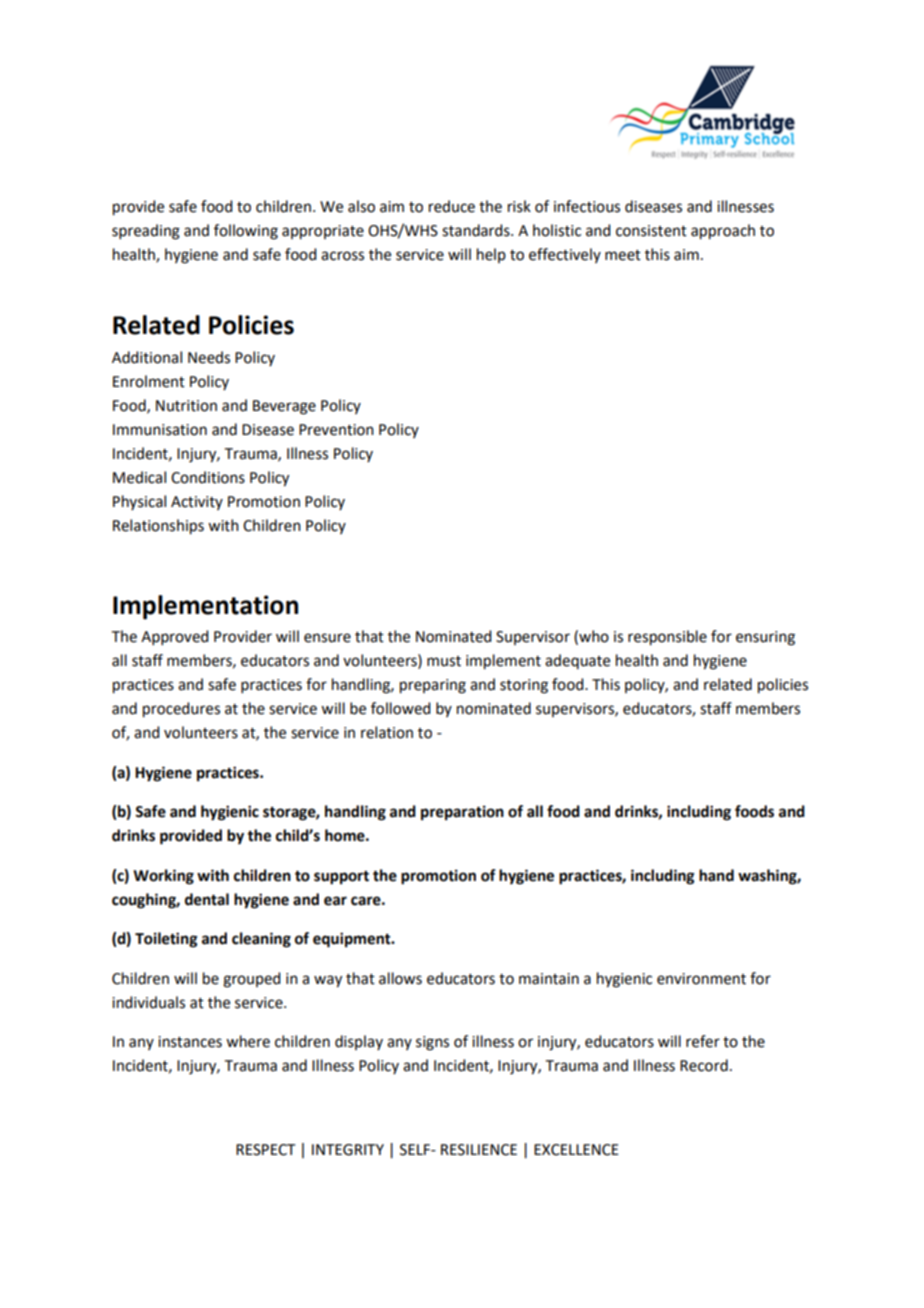  What do you see at coordinates (667, 638) in the document?
I see `responsible` at bounding box center [667, 638].
